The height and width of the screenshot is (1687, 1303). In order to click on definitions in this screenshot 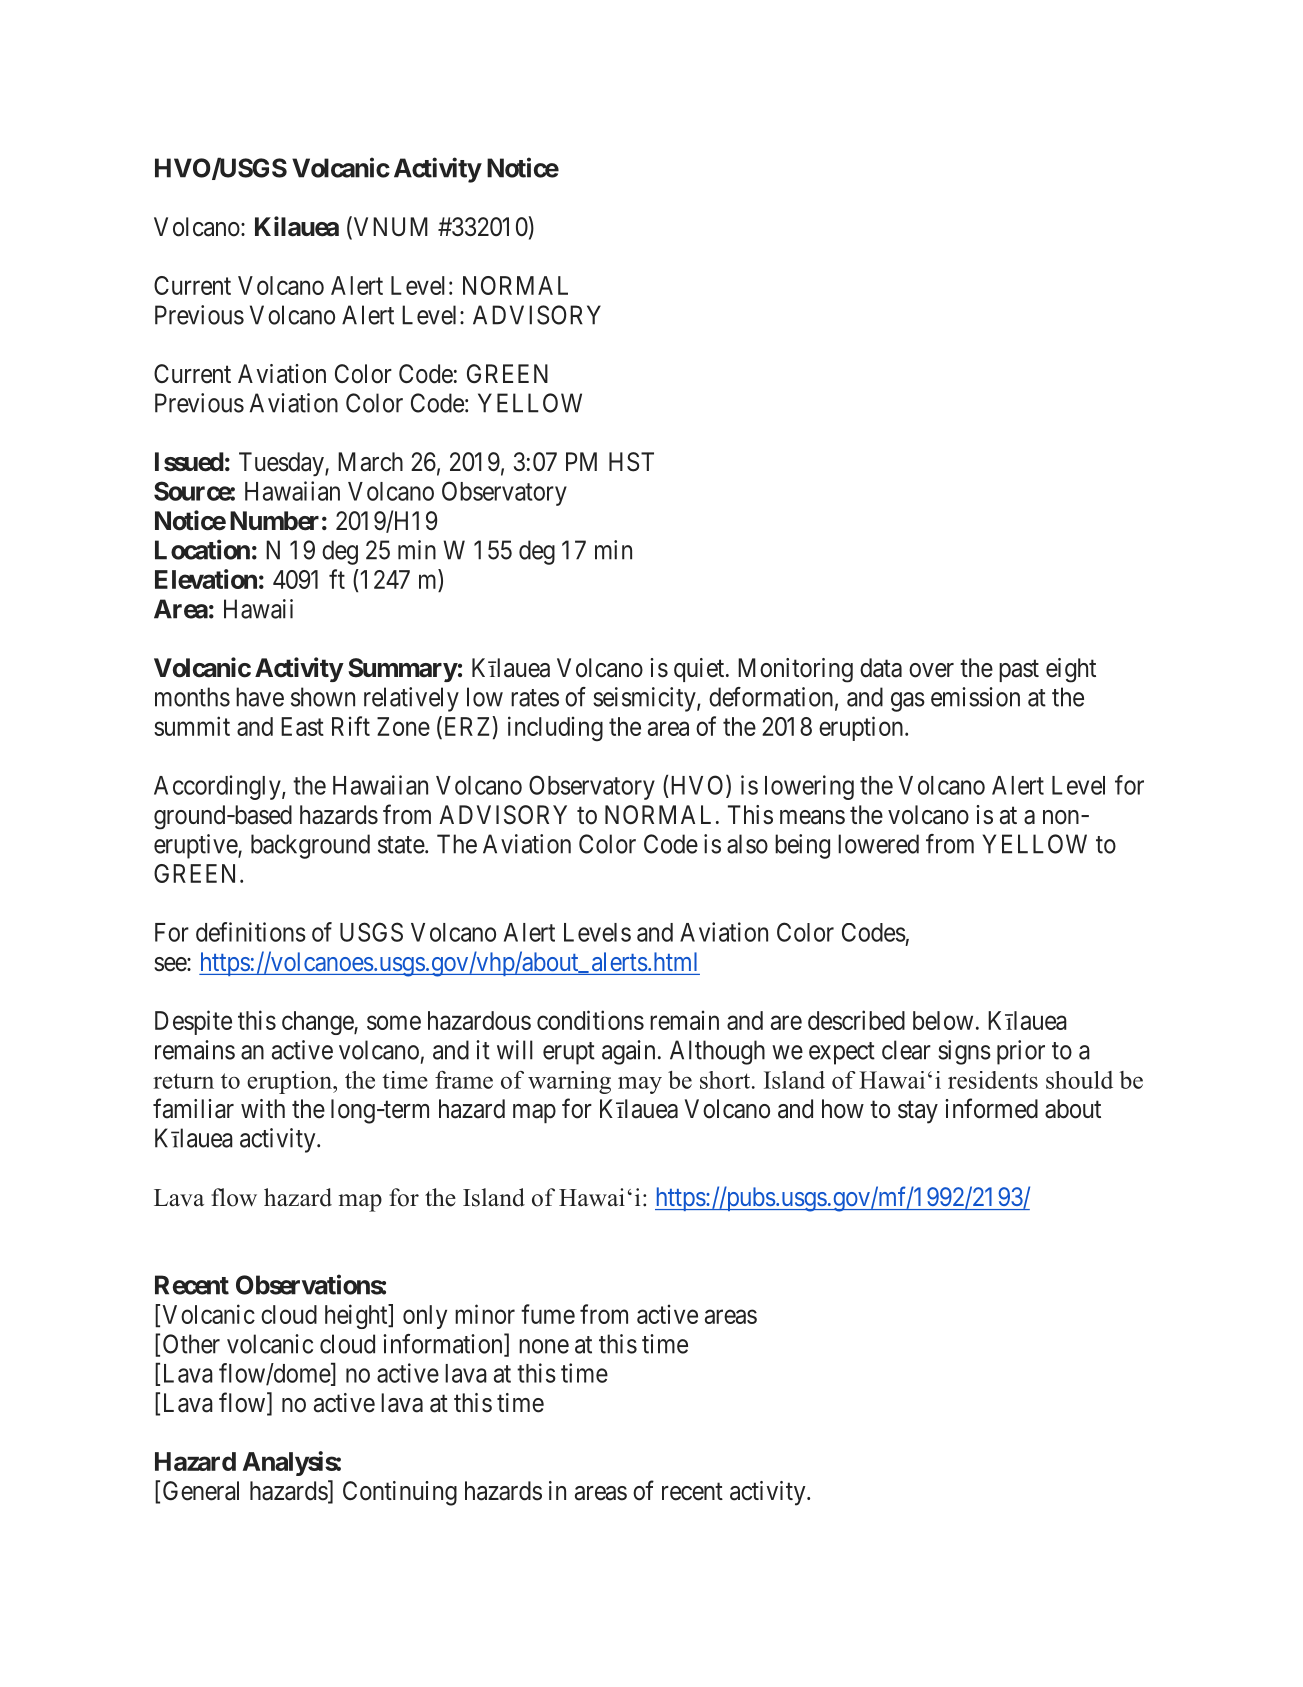, I will do `click(251, 932)`.
